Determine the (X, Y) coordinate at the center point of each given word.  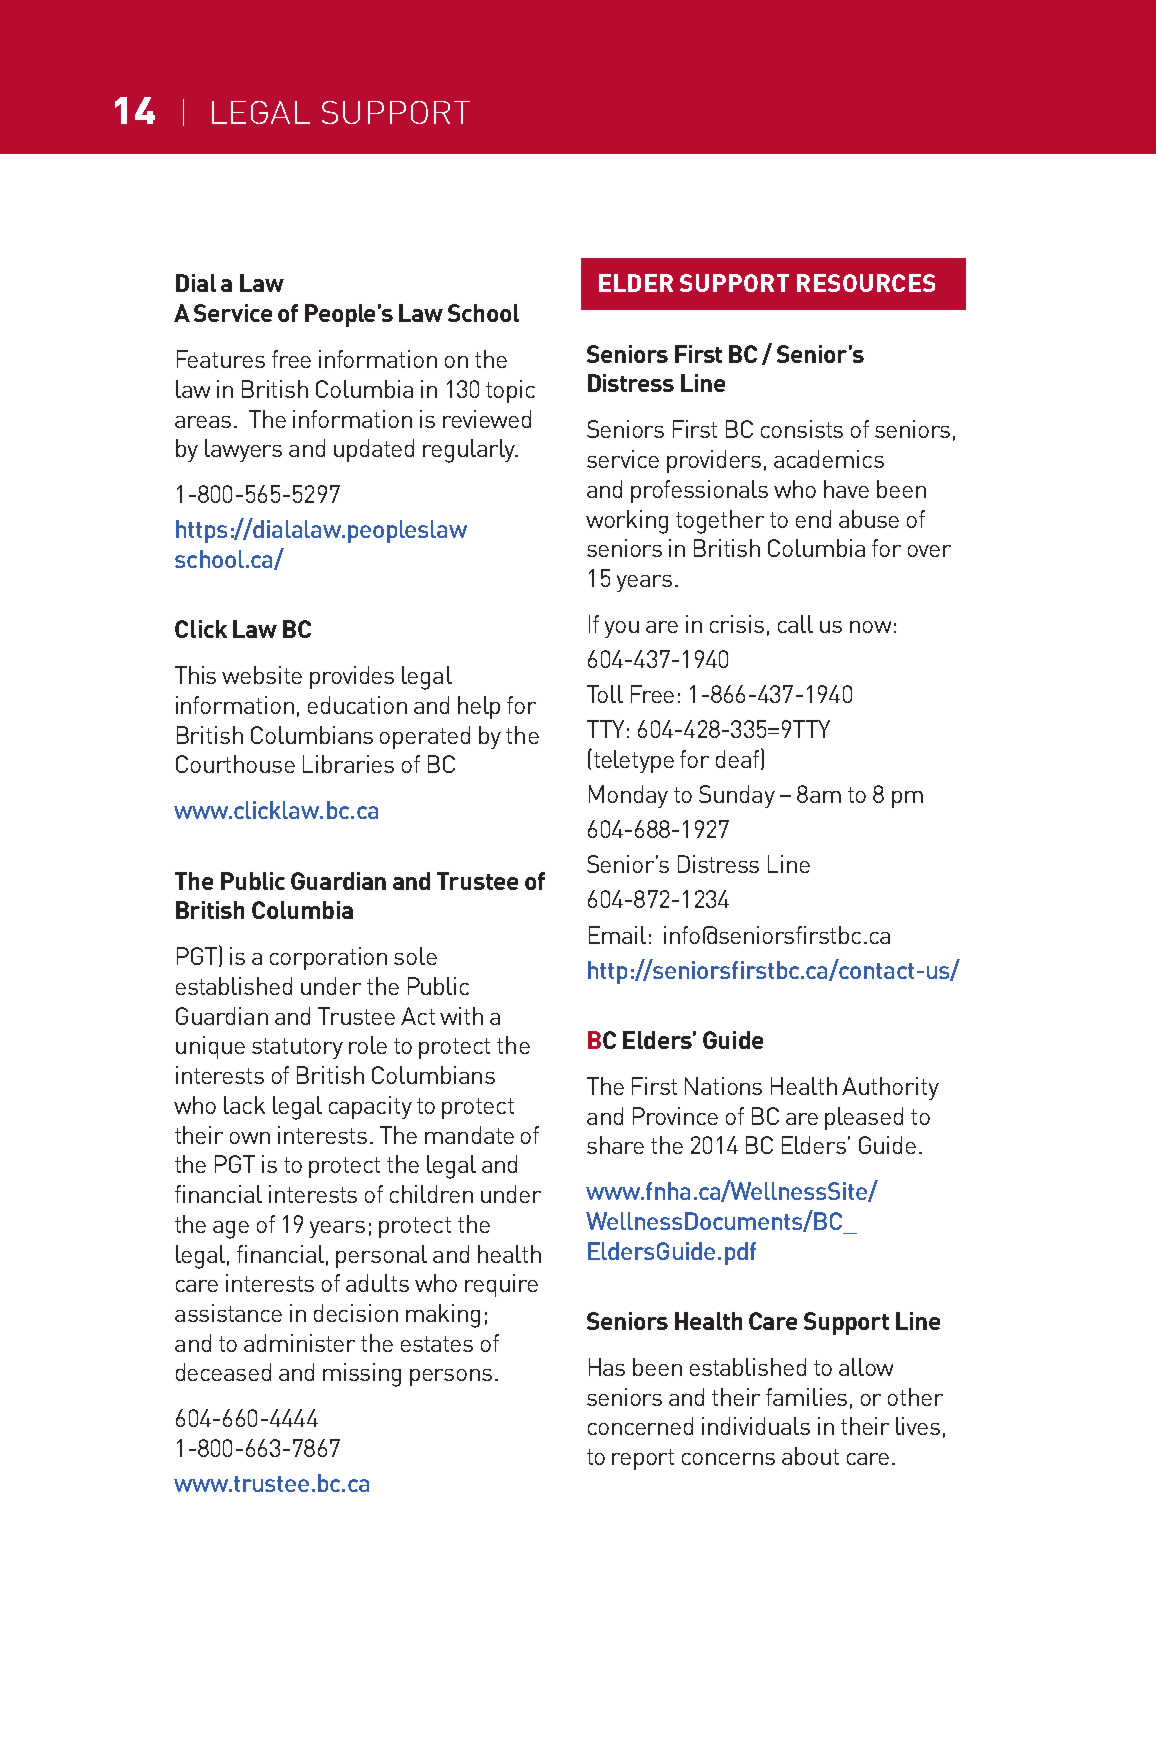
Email (617, 935)
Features (221, 359)
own (250, 1138)
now (870, 627)
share (615, 1145)
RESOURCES (866, 283)
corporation (328, 958)
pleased (864, 1118)
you (622, 629)
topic (510, 391)
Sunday (737, 796)
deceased (223, 1372)
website (262, 675)
